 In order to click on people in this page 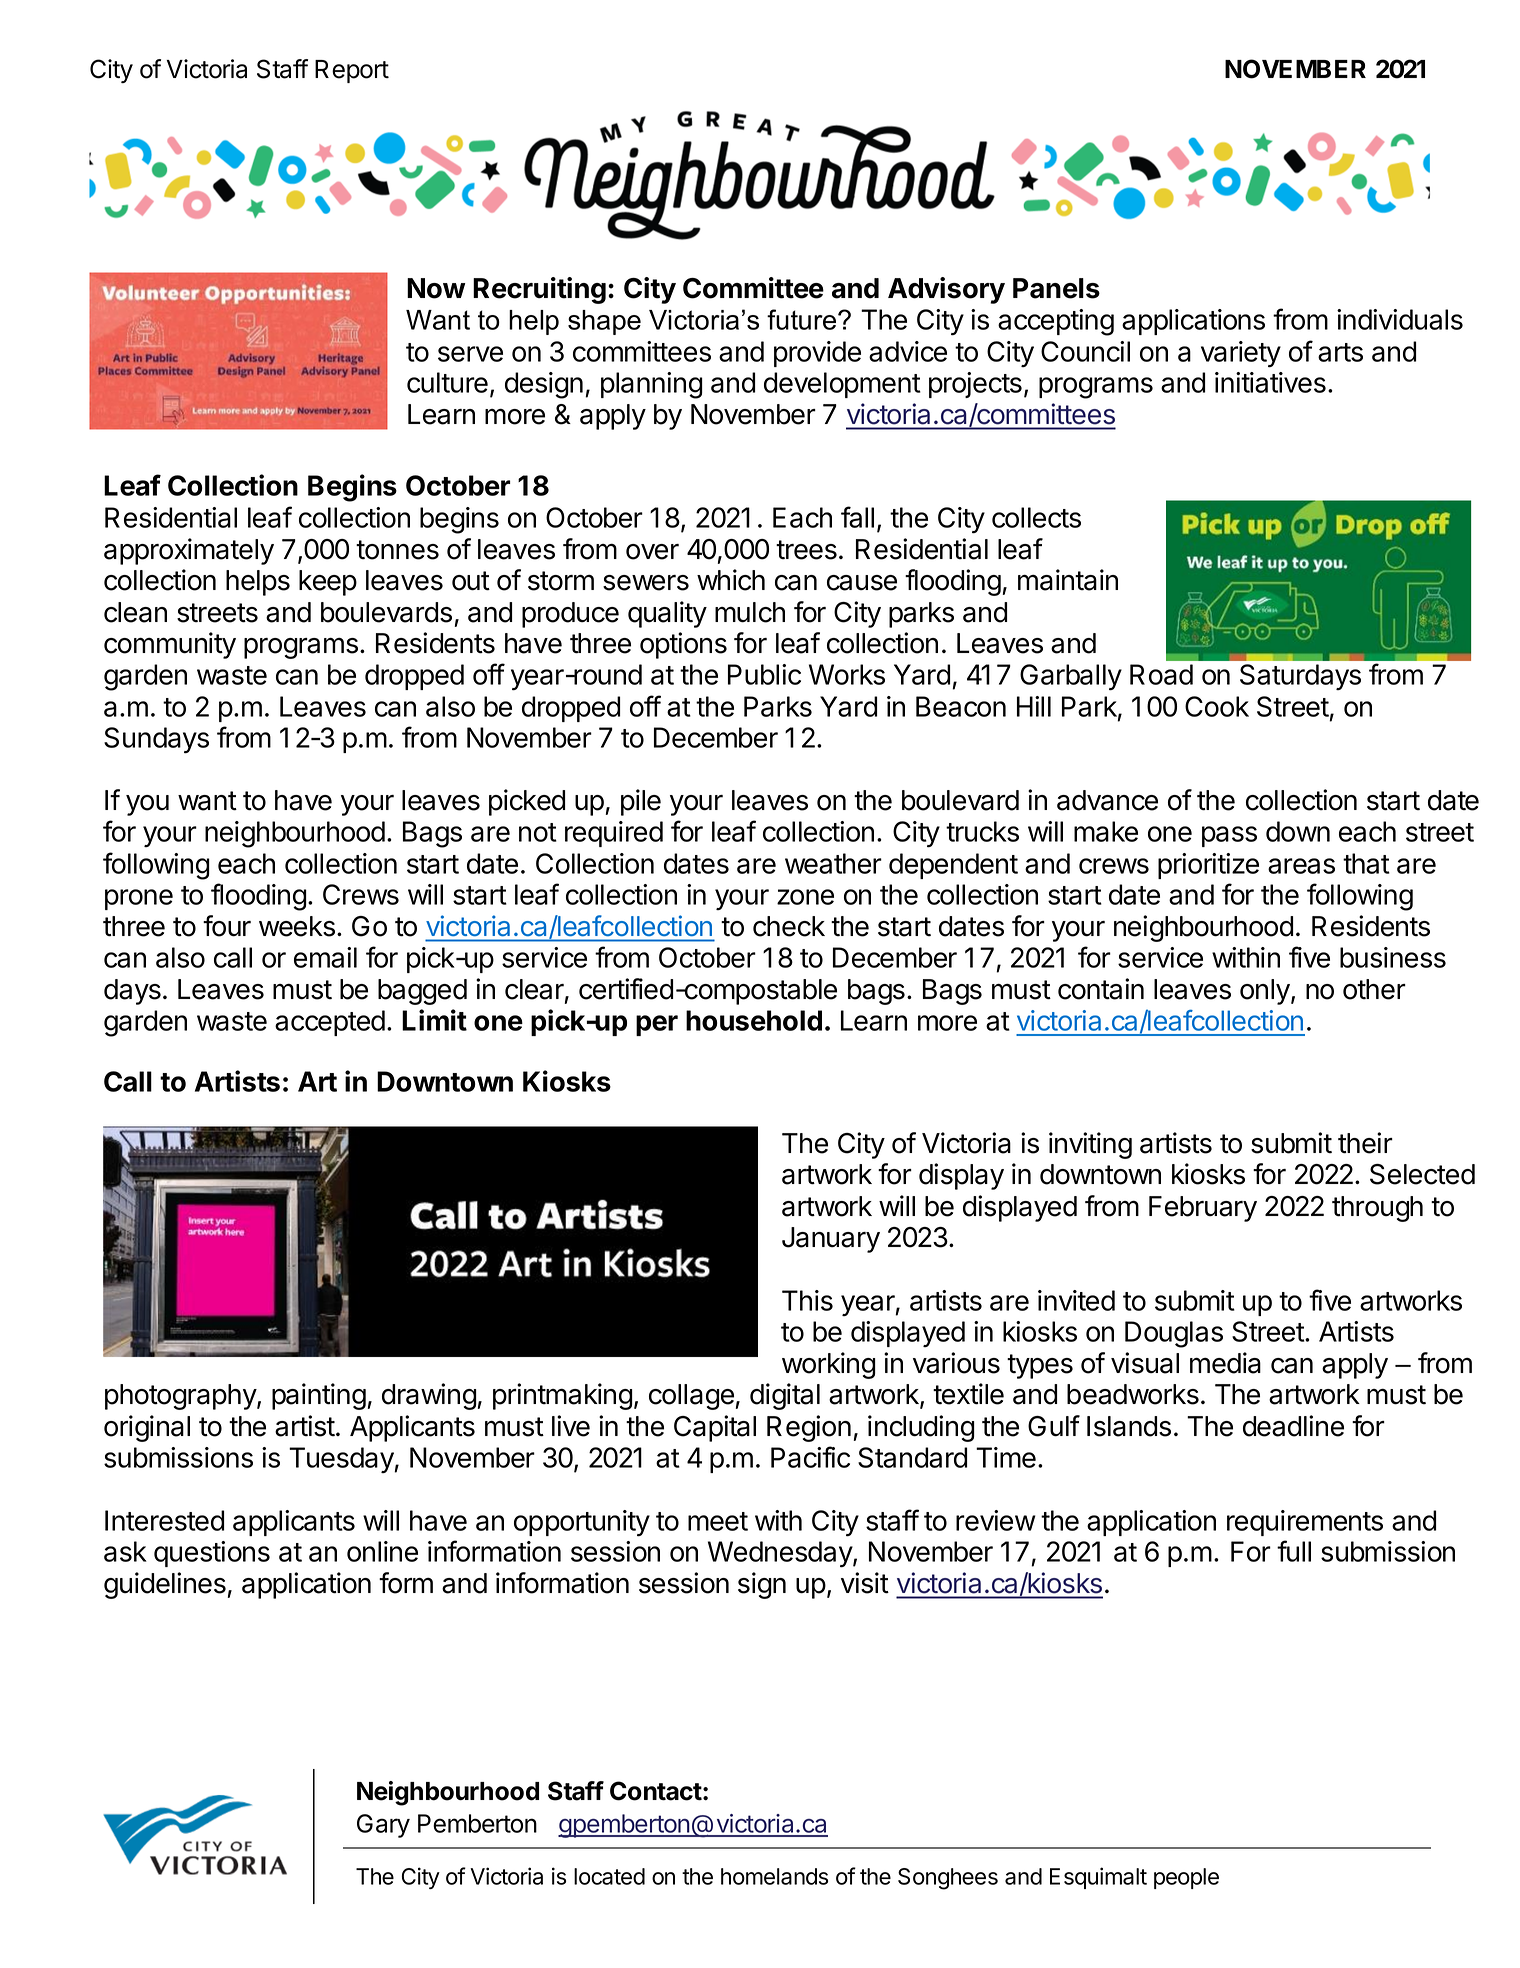, I will do `click(1186, 1878)`.
